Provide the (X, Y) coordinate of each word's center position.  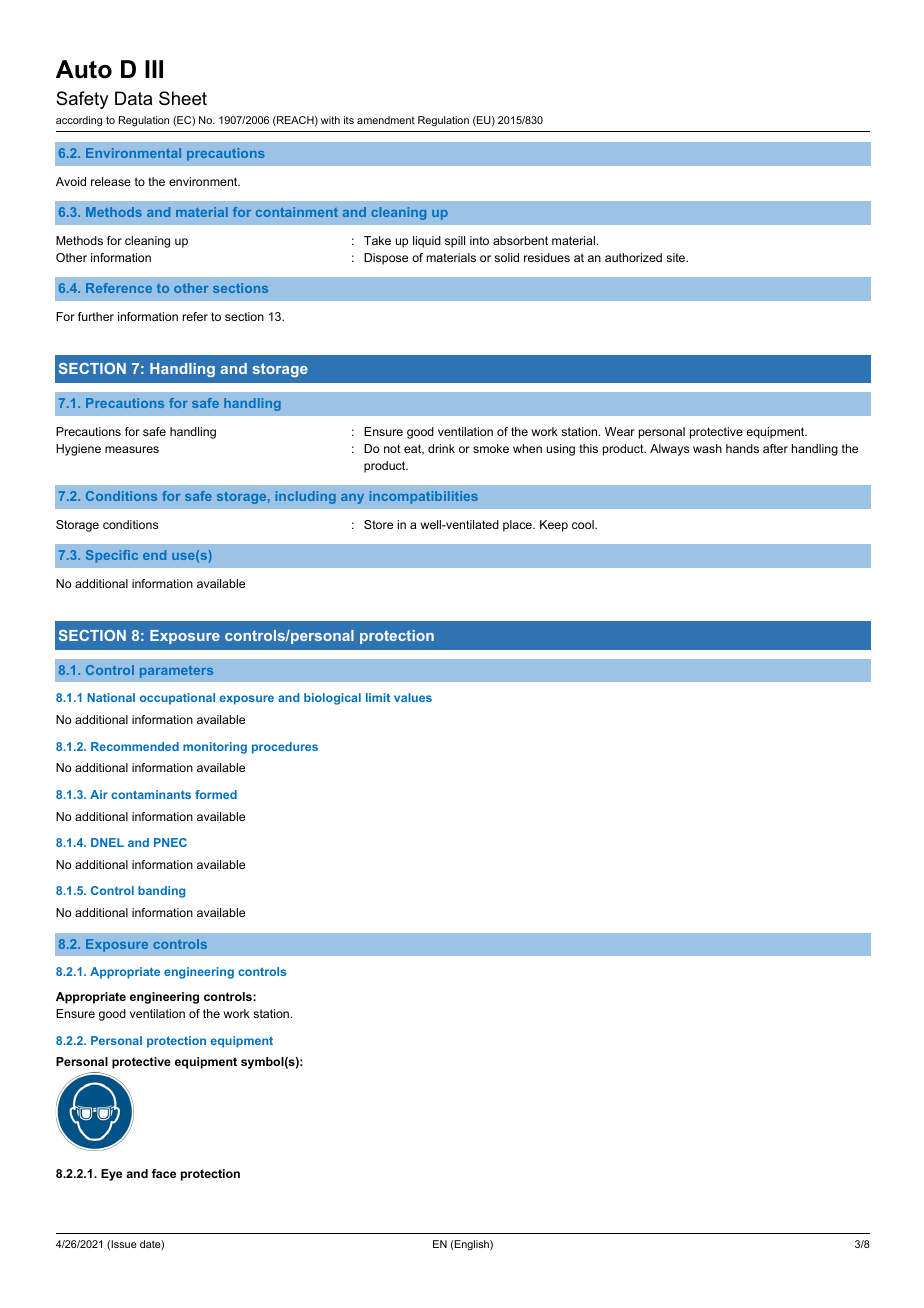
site (677, 257)
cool (584, 524)
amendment (386, 120)
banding (161, 892)
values (413, 697)
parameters (176, 672)
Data (133, 98)
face (164, 1173)
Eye (111, 1175)
